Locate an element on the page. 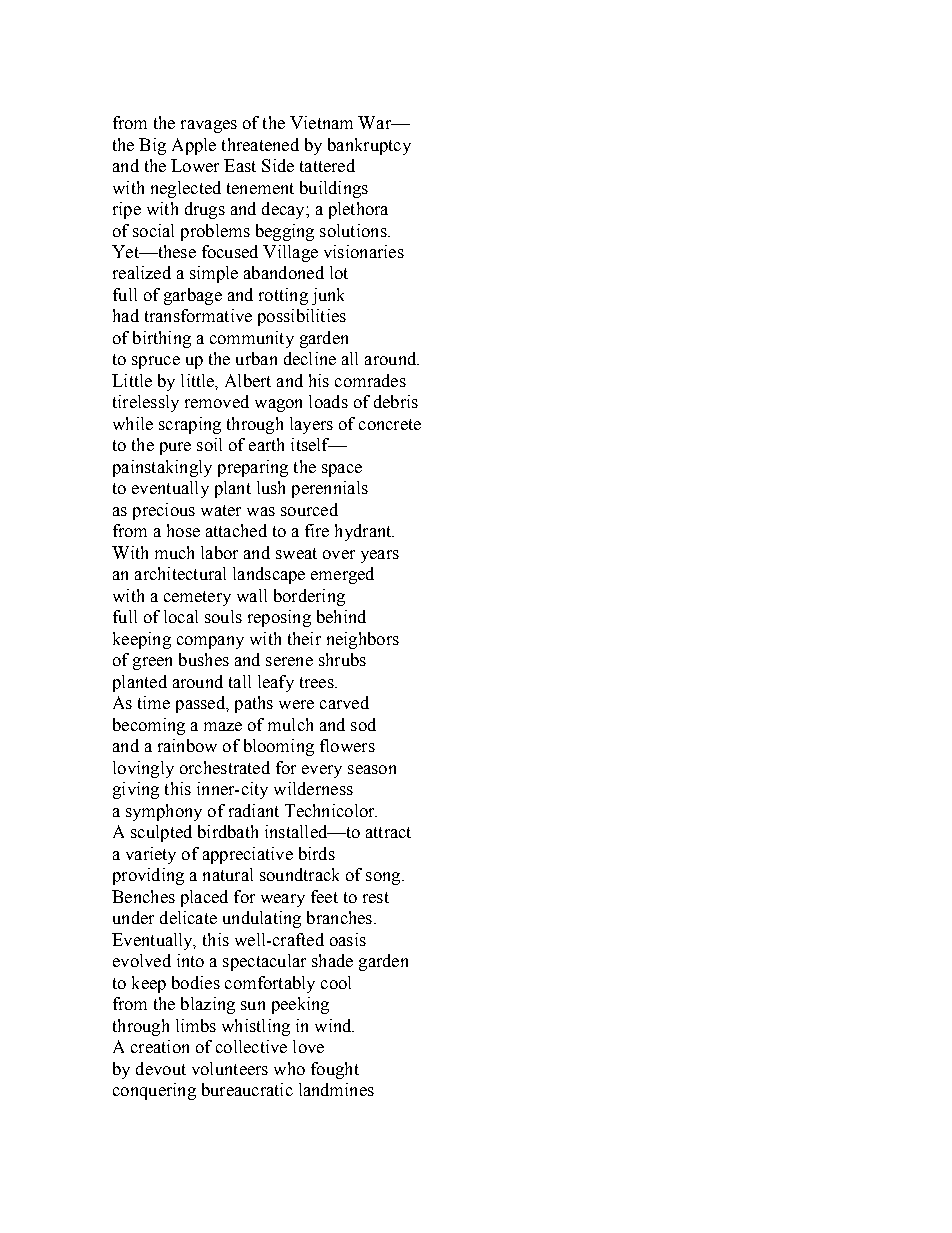 The width and height of the document is (952, 1233). collective is located at coordinates (251, 1046).
